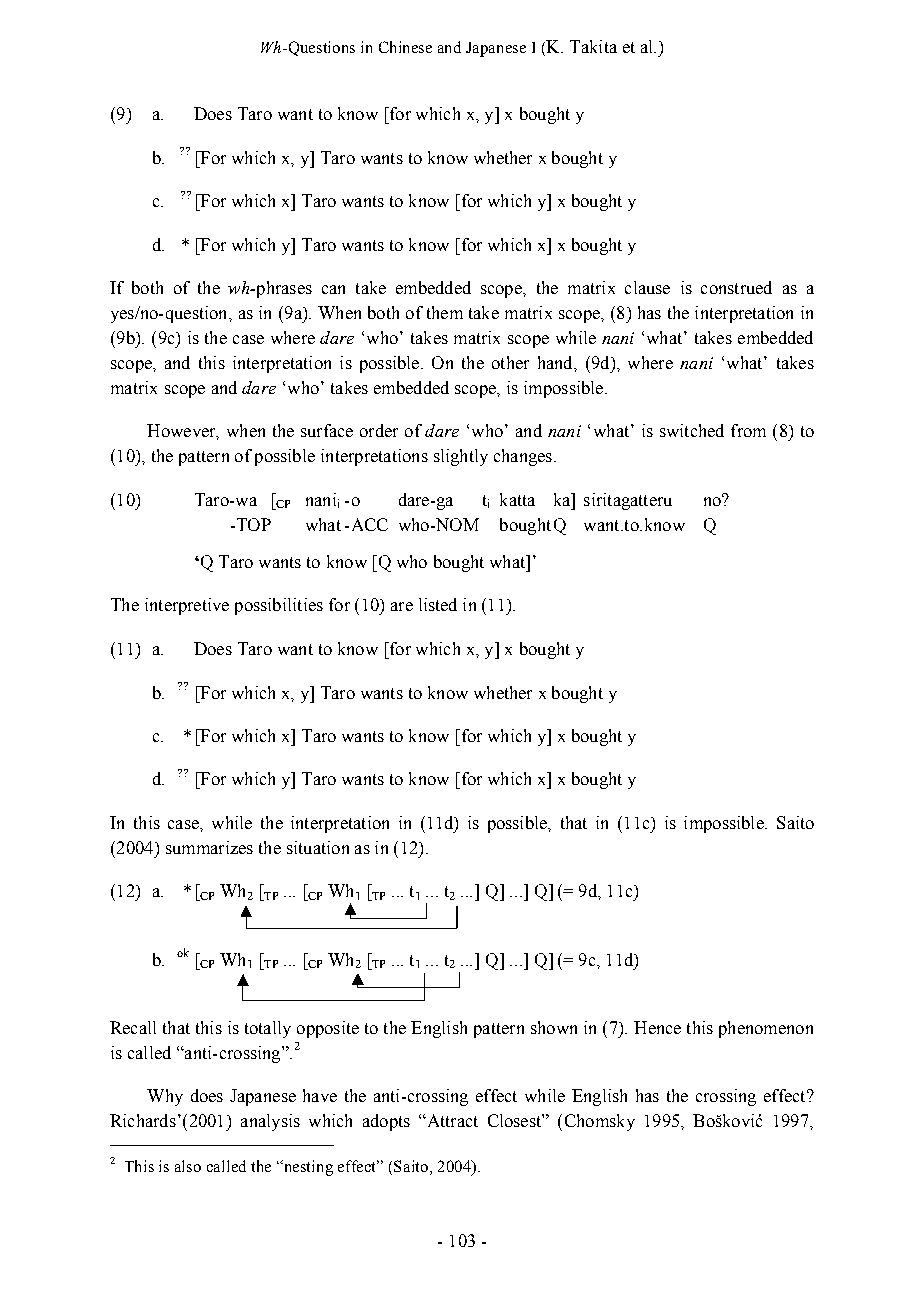 This image has height=1308, width=924. Describe the element at coordinates (438, 604) in the image. I see `listed` at that location.
